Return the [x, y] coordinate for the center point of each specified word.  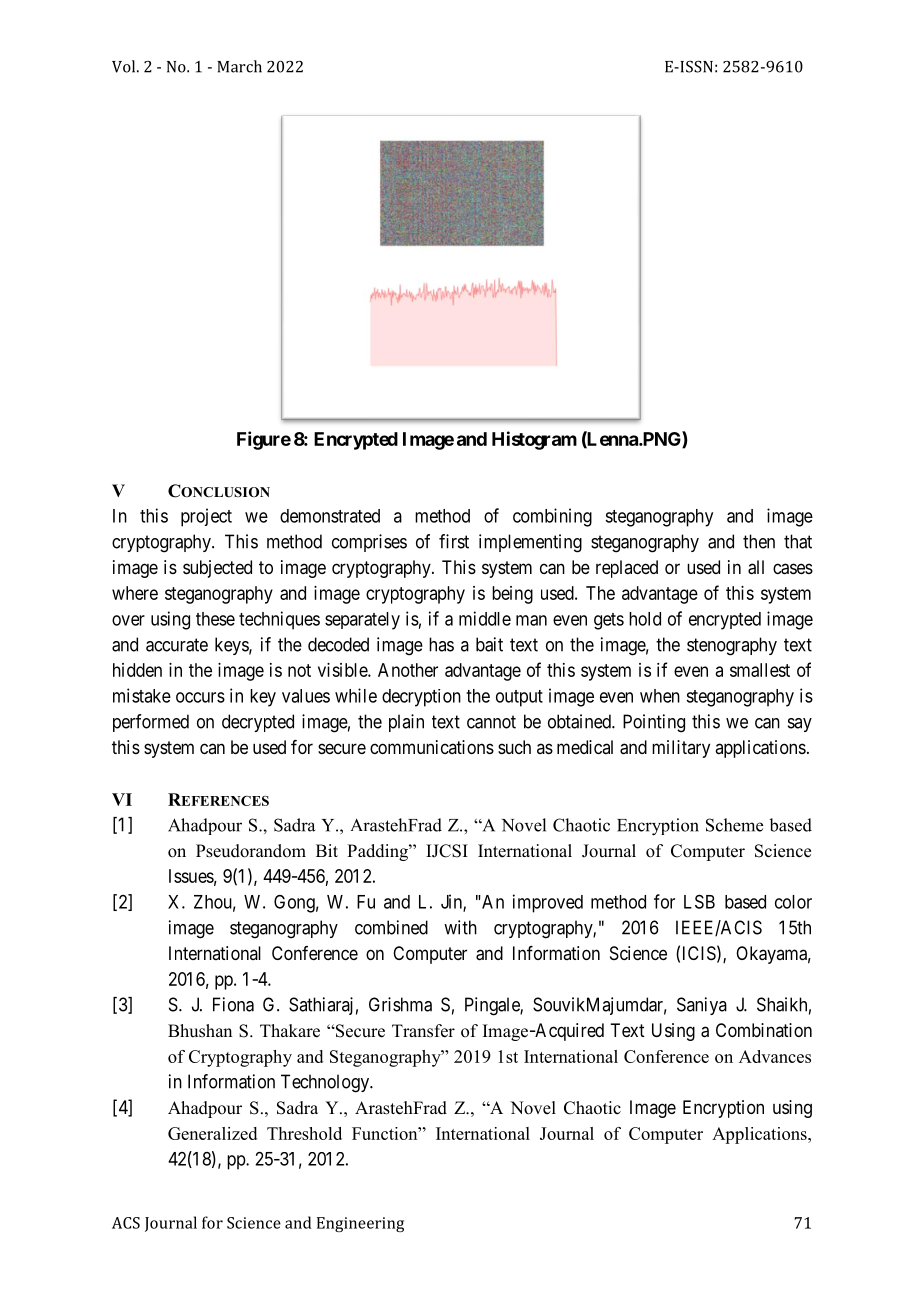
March [239, 66]
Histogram [534, 440]
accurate [177, 645]
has [441, 644]
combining [552, 517]
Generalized [212, 1133]
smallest [760, 670]
